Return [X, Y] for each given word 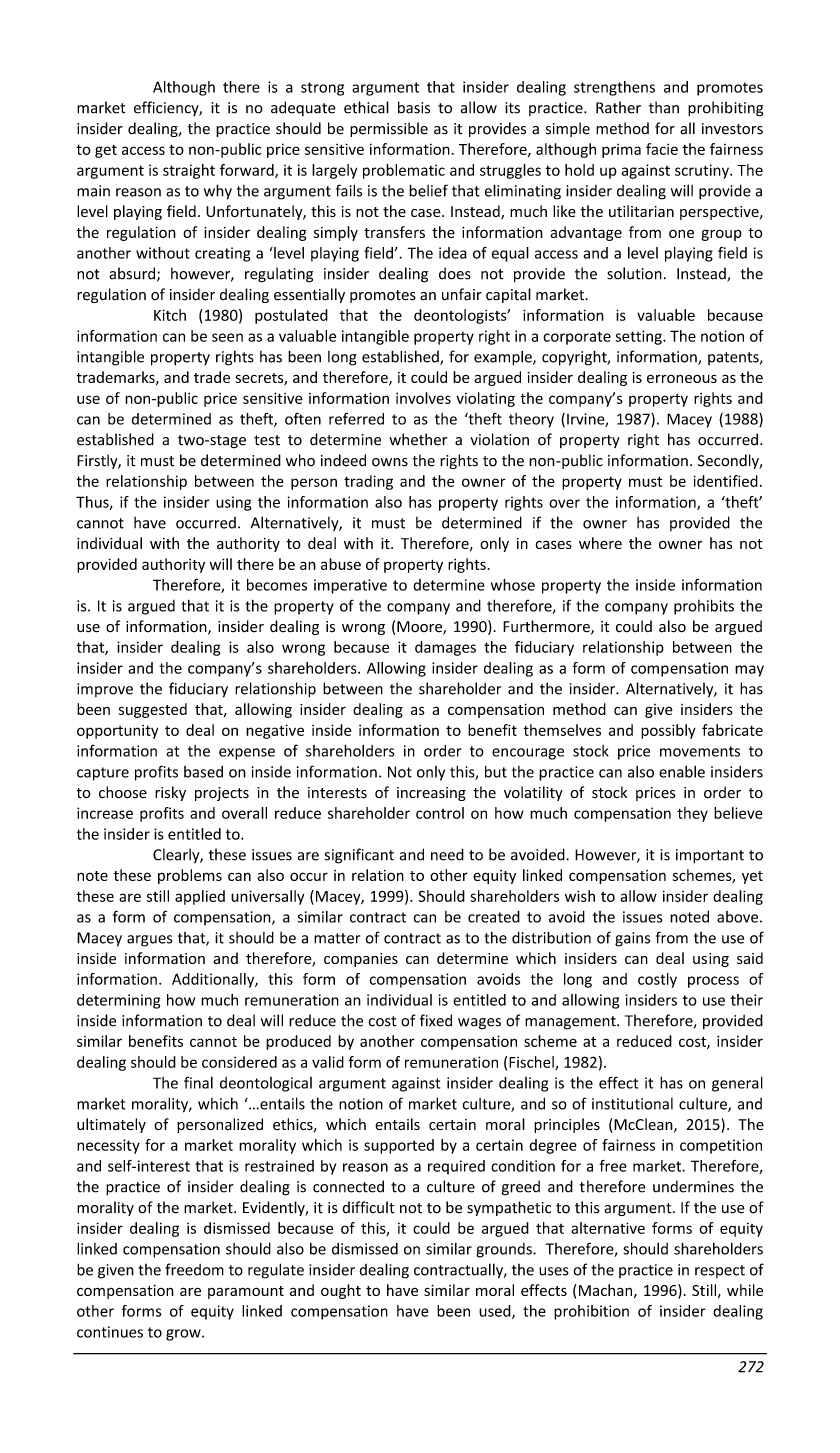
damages [445, 648]
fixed [436, 1020]
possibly [668, 731]
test [267, 440]
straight [189, 171]
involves [423, 398]
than [664, 107]
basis [414, 107]
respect [720, 1271]
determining [118, 1001]
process [713, 982]
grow [184, 1335]
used [496, 1312]
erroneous [682, 378]
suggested [153, 710]
